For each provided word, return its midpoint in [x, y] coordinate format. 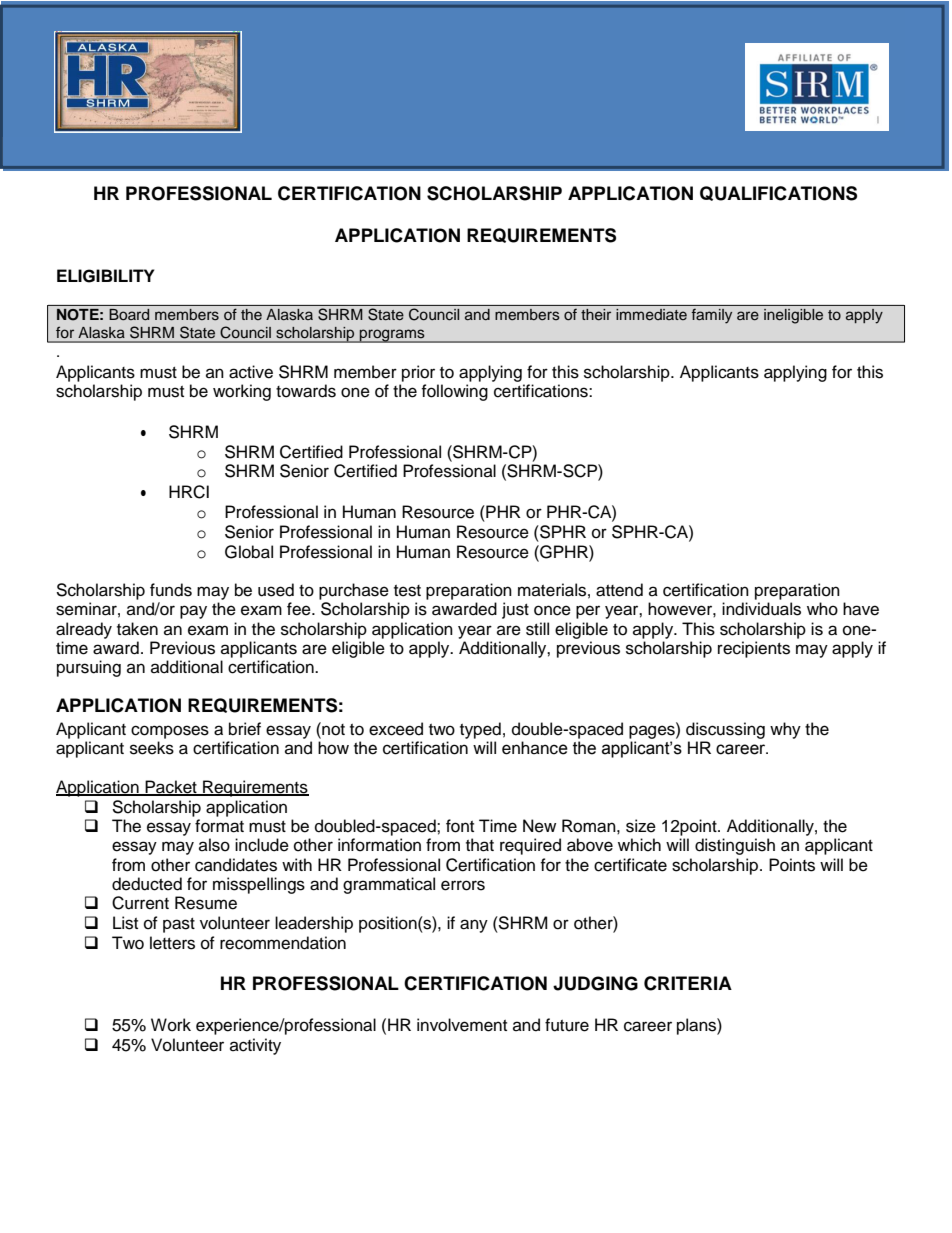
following [454, 392]
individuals [761, 609]
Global [249, 552]
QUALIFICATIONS [778, 193]
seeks [152, 748]
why [785, 730]
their [596, 315]
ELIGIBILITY [106, 276]
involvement [462, 1025]
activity [255, 1046]
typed [480, 730]
